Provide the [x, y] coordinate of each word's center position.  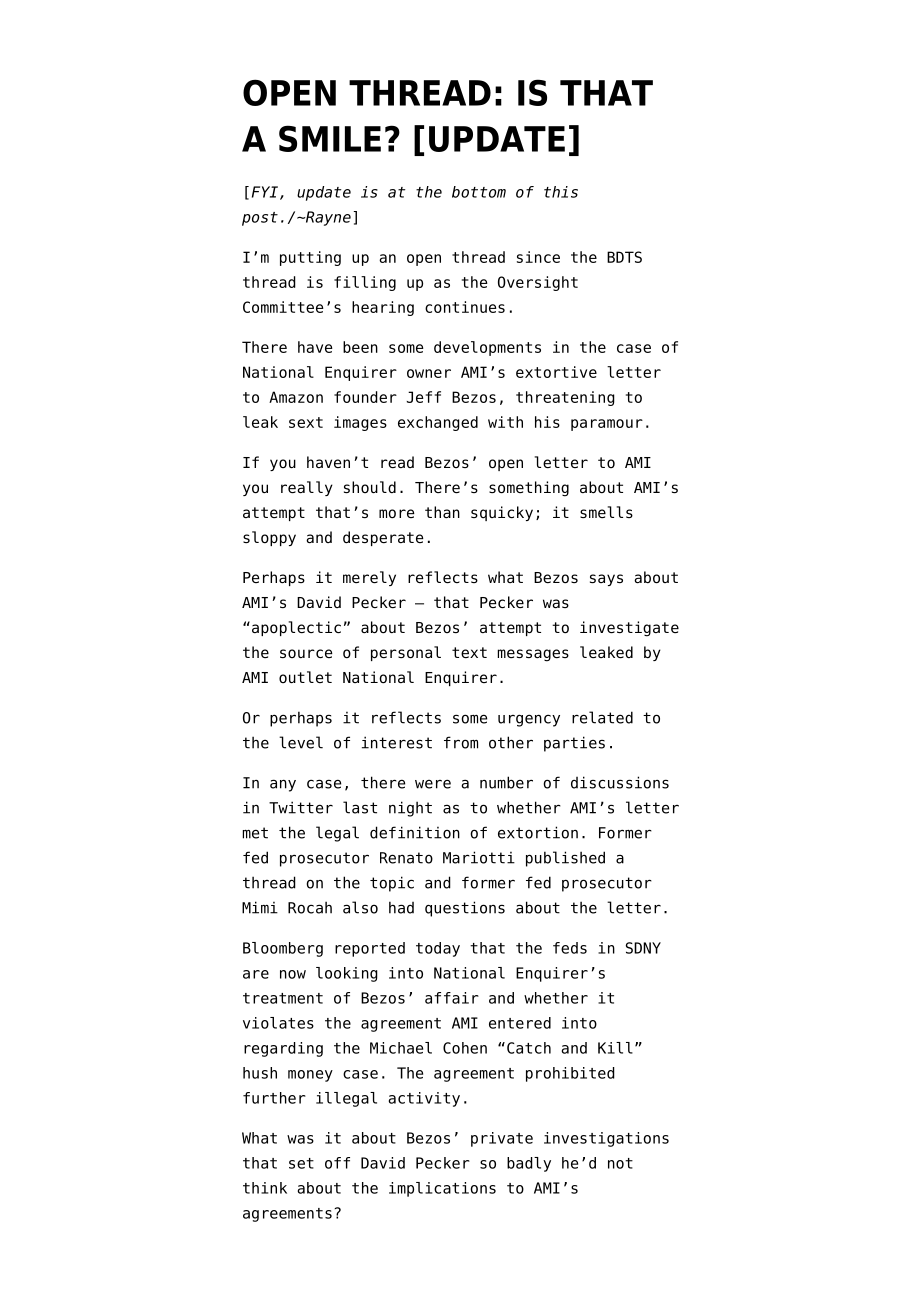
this [561, 192]
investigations [606, 1139]
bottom [479, 192]
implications [442, 1189]
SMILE [330, 138]
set [301, 1163]
